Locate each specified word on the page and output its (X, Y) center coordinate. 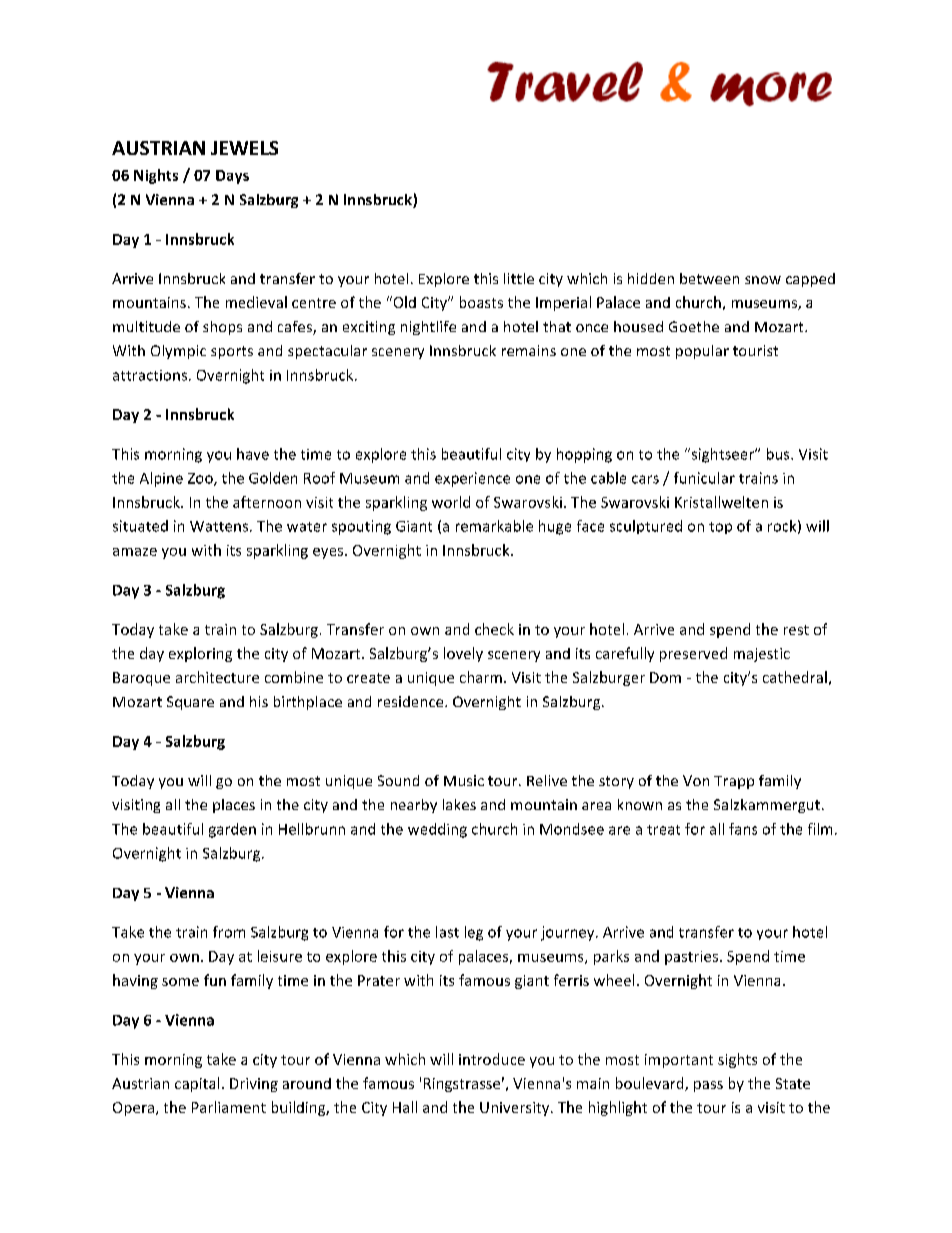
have (253, 454)
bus (779, 454)
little (519, 278)
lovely (463, 654)
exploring (200, 654)
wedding (437, 830)
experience (472, 479)
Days (232, 177)
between (709, 278)
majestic (762, 655)
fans (743, 829)
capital (197, 1084)
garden (232, 830)
